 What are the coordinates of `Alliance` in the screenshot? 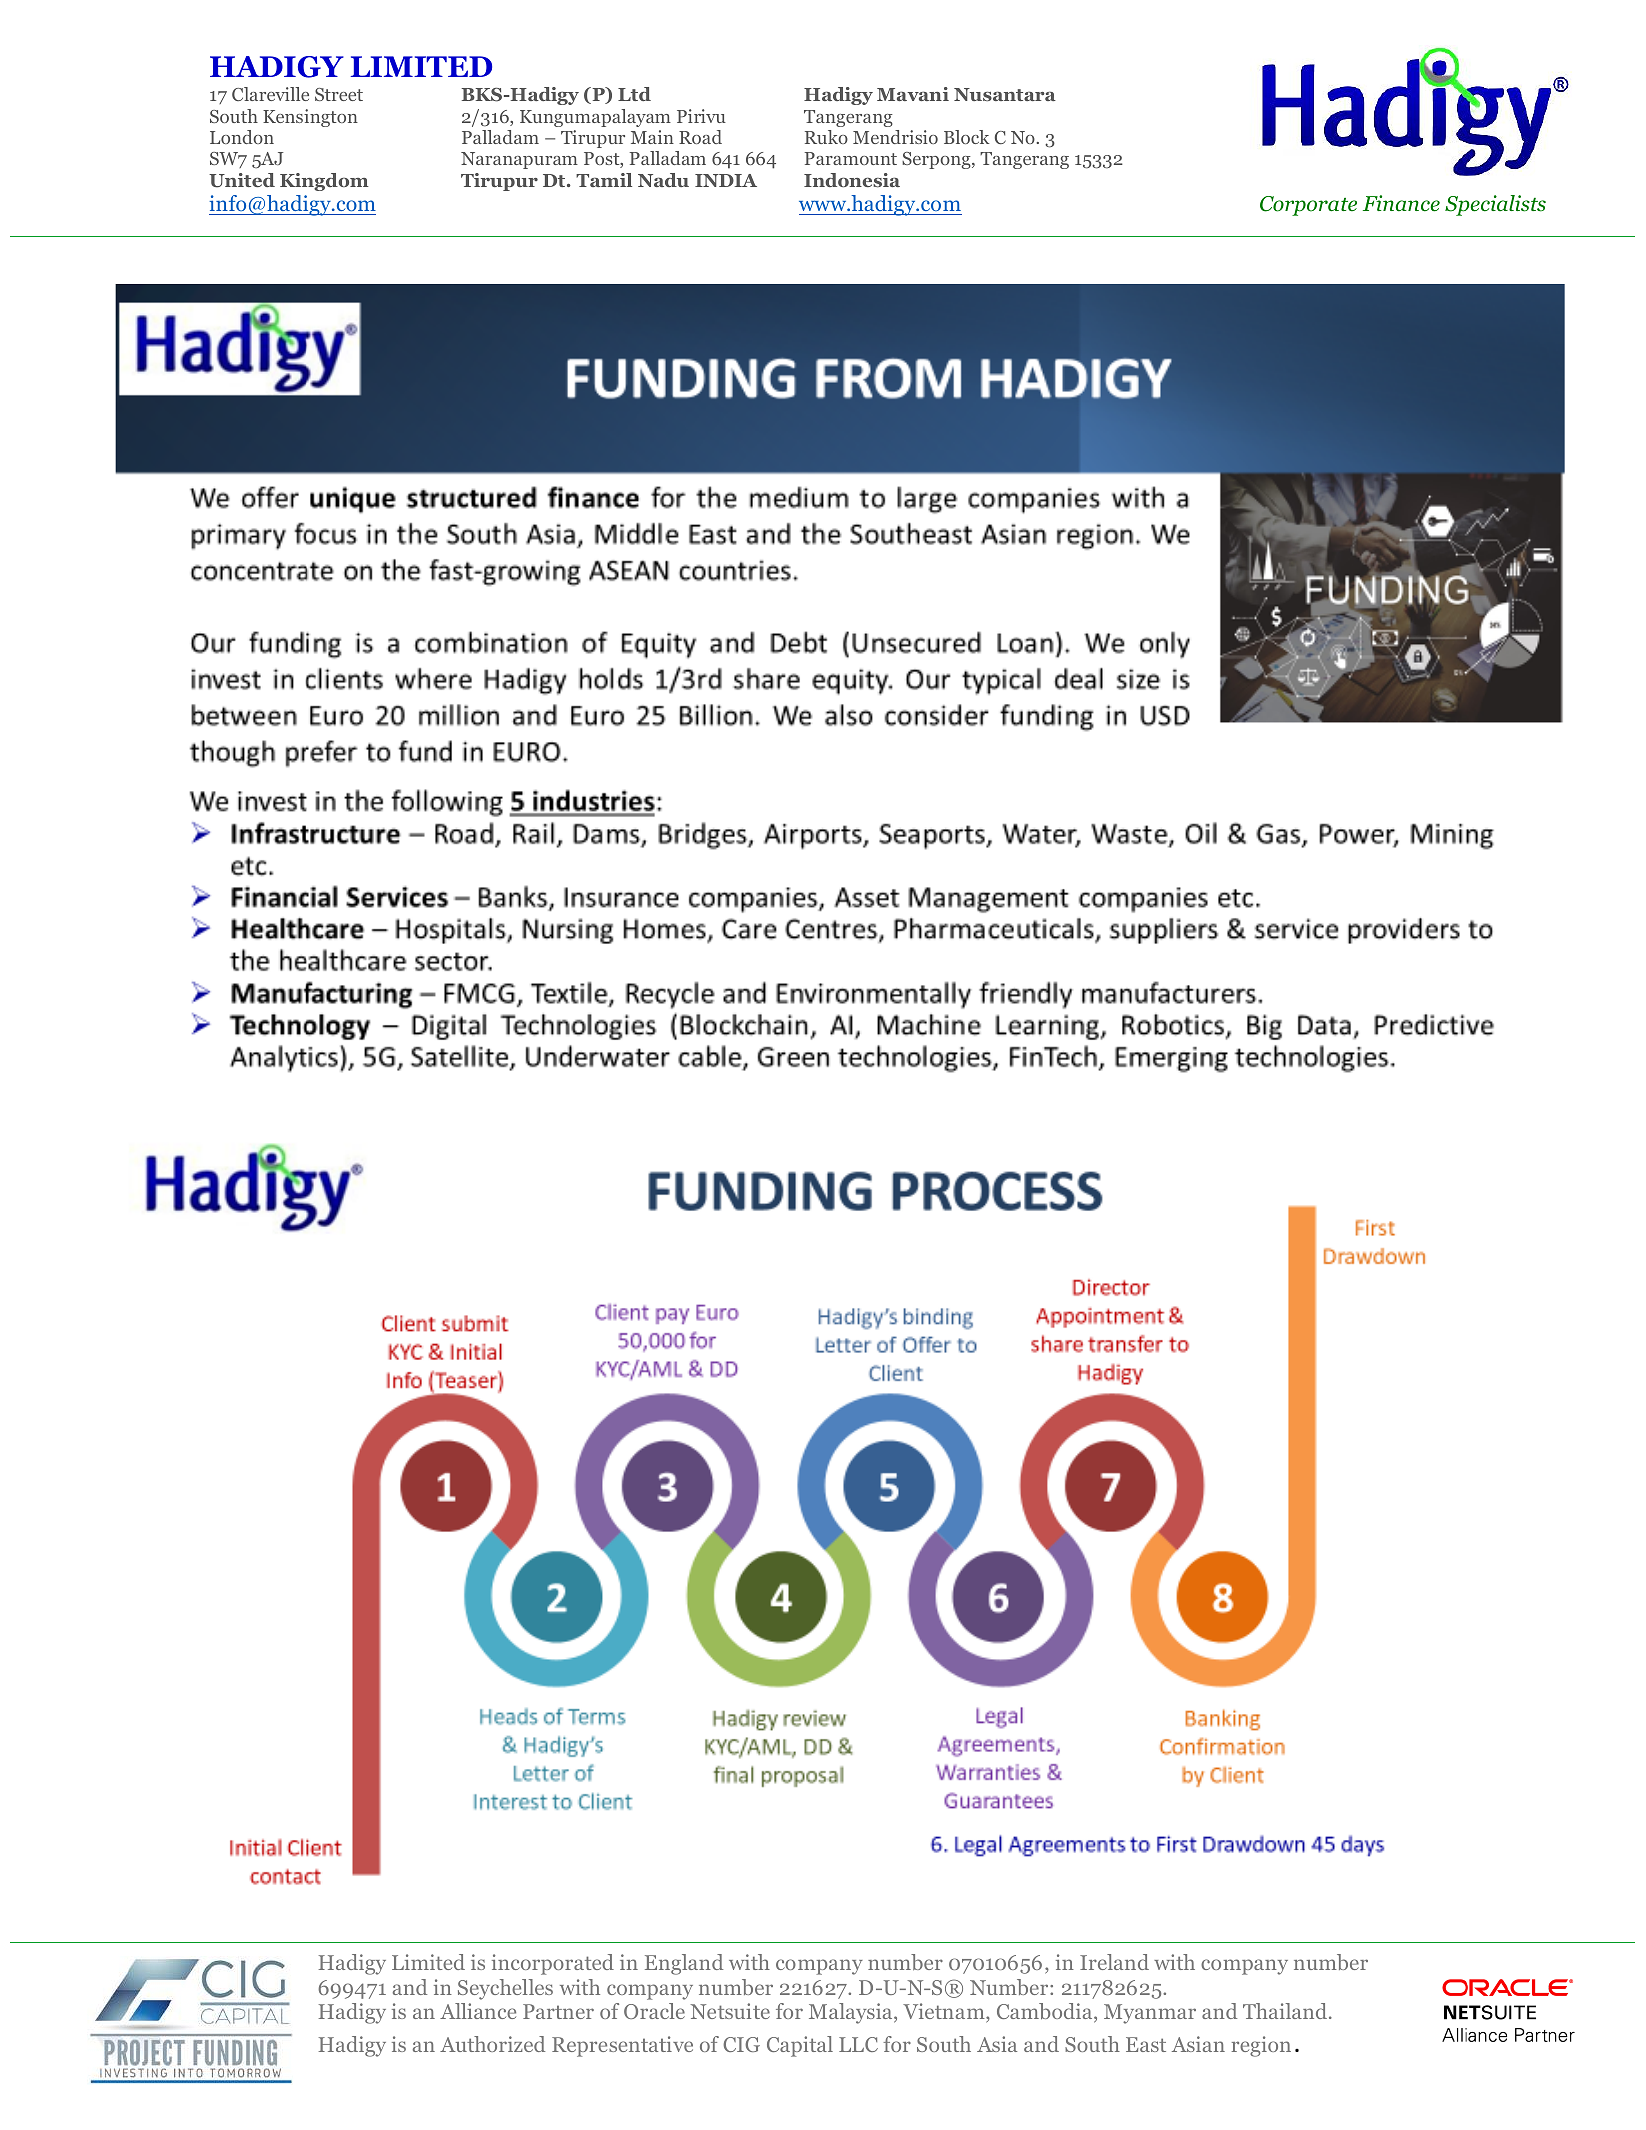 It's located at (478, 2011).
